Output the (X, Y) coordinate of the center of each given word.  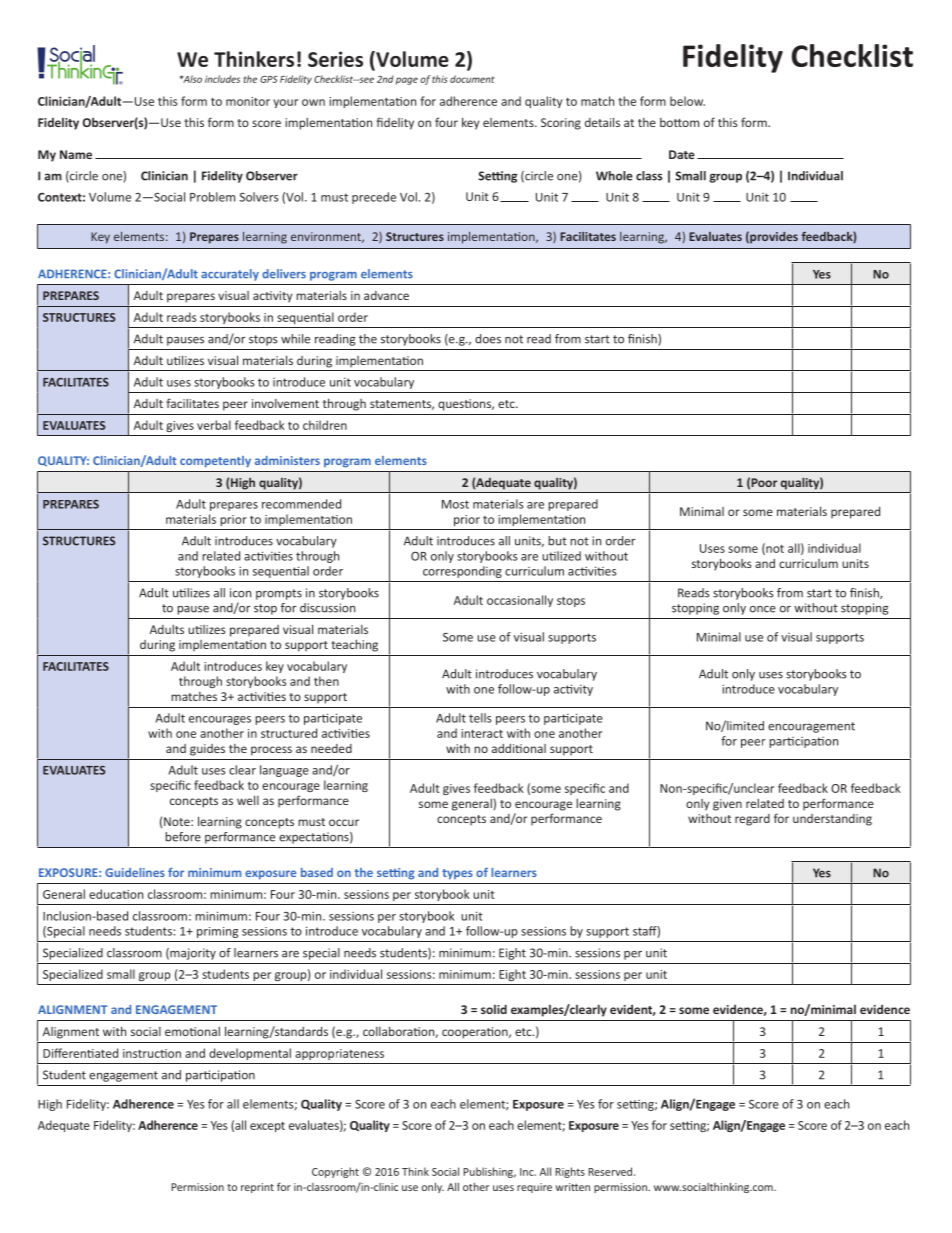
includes (222, 79)
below (687, 101)
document (472, 79)
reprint (257, 1188)
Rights (570, 1172)
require (534, 1188)
